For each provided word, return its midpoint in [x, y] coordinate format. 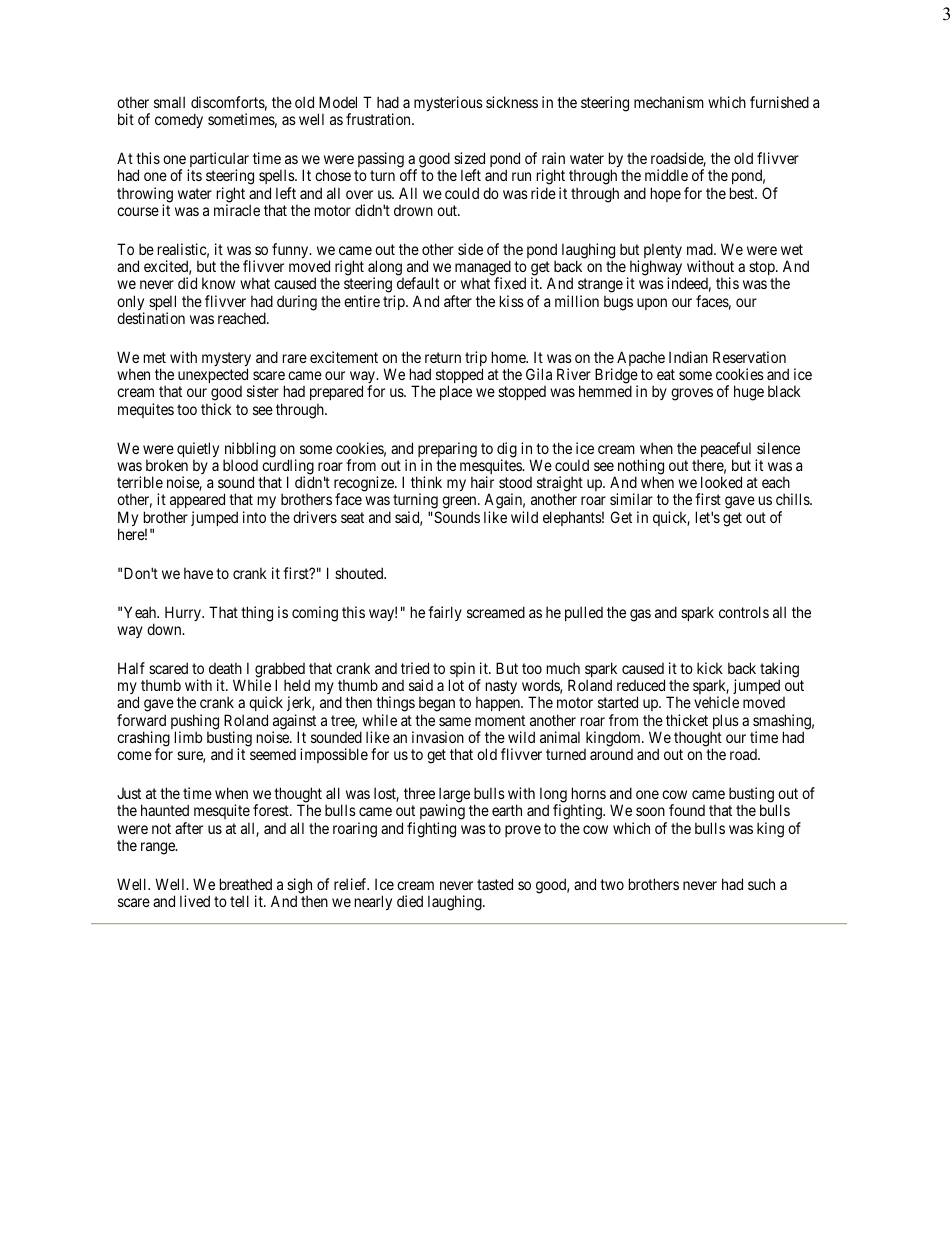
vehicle [716, 702]
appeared [197, 502]
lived [195, 901]
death [225, 668]
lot [456, 685]
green [460, 504]
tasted [495, 884]
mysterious [448, 103]
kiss [512, 301]
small [169, 102]
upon [652, 304]
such [761, 884]
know [218, 283]
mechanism [669, 102]
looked [721, 482]
